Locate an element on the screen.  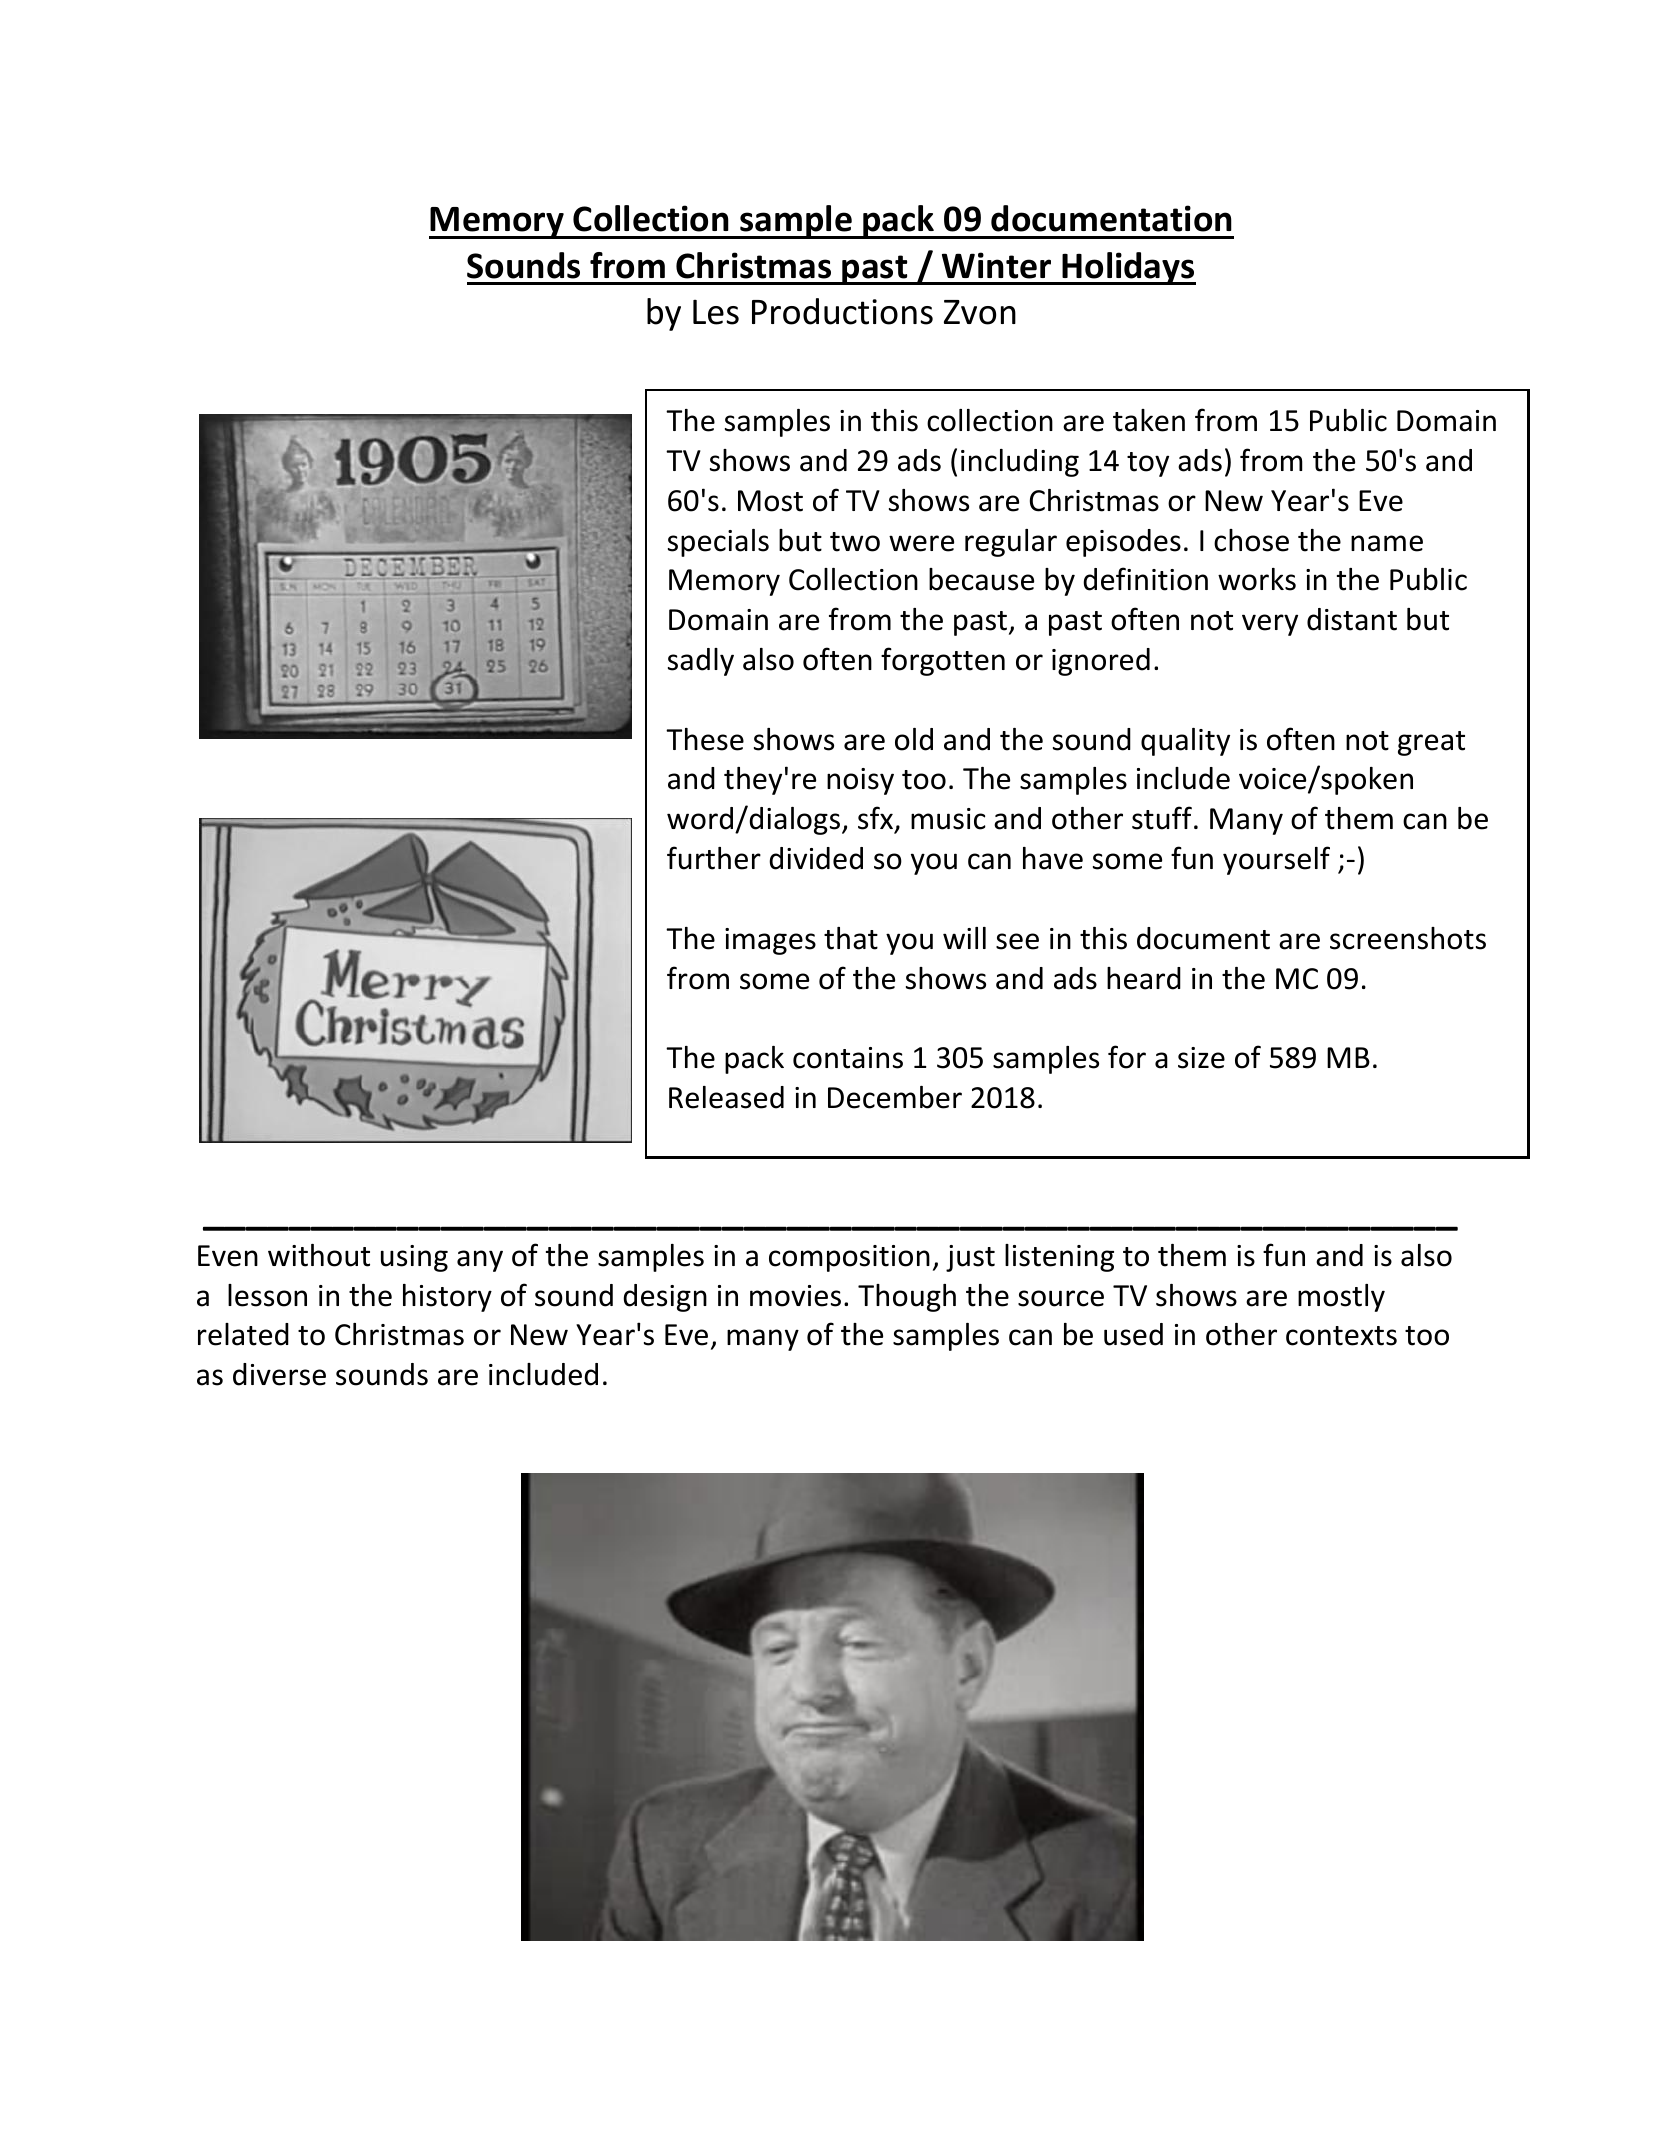
without is located at coordinates (319, 1255).
